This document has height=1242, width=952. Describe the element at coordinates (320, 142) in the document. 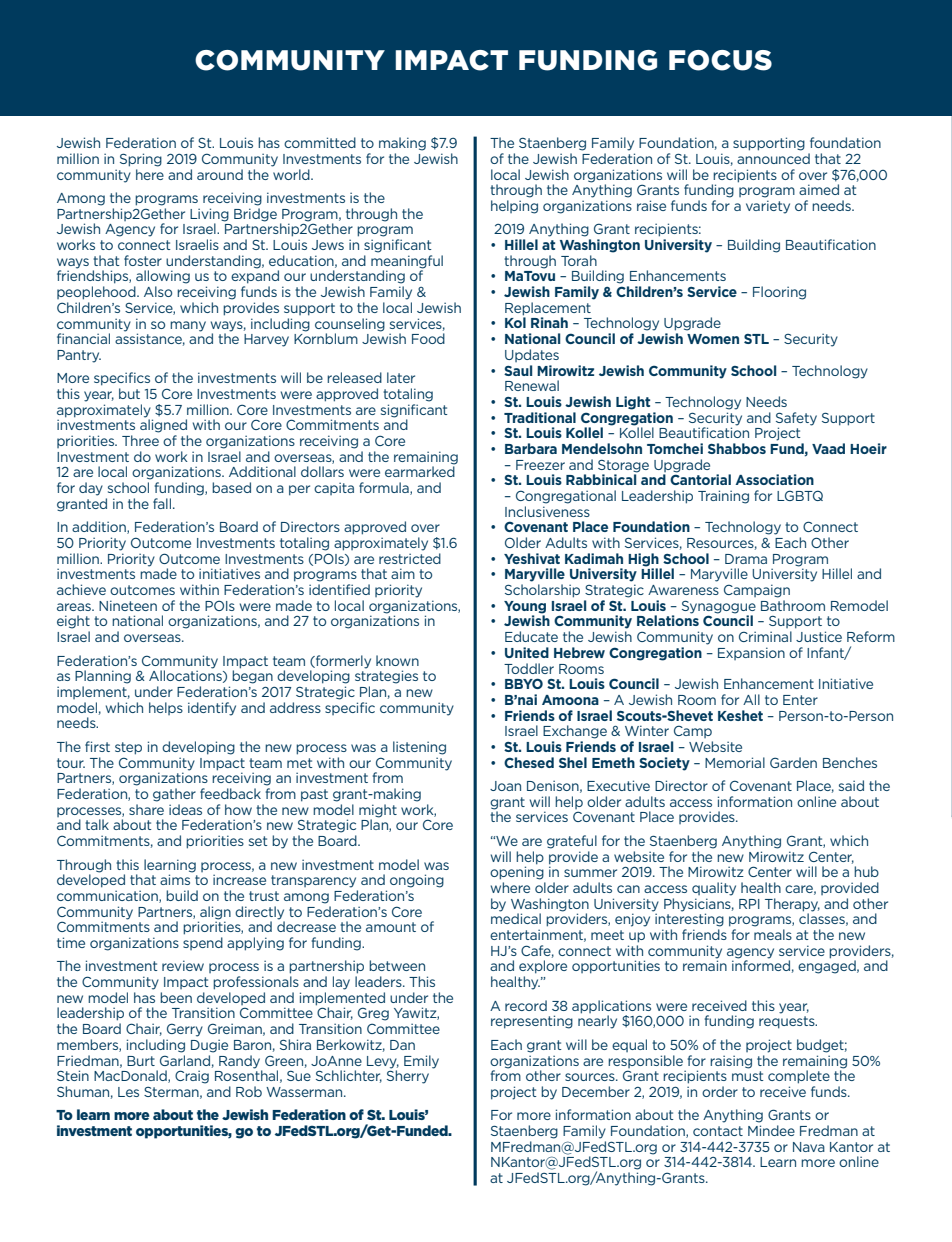

I see `committed` at that location.
